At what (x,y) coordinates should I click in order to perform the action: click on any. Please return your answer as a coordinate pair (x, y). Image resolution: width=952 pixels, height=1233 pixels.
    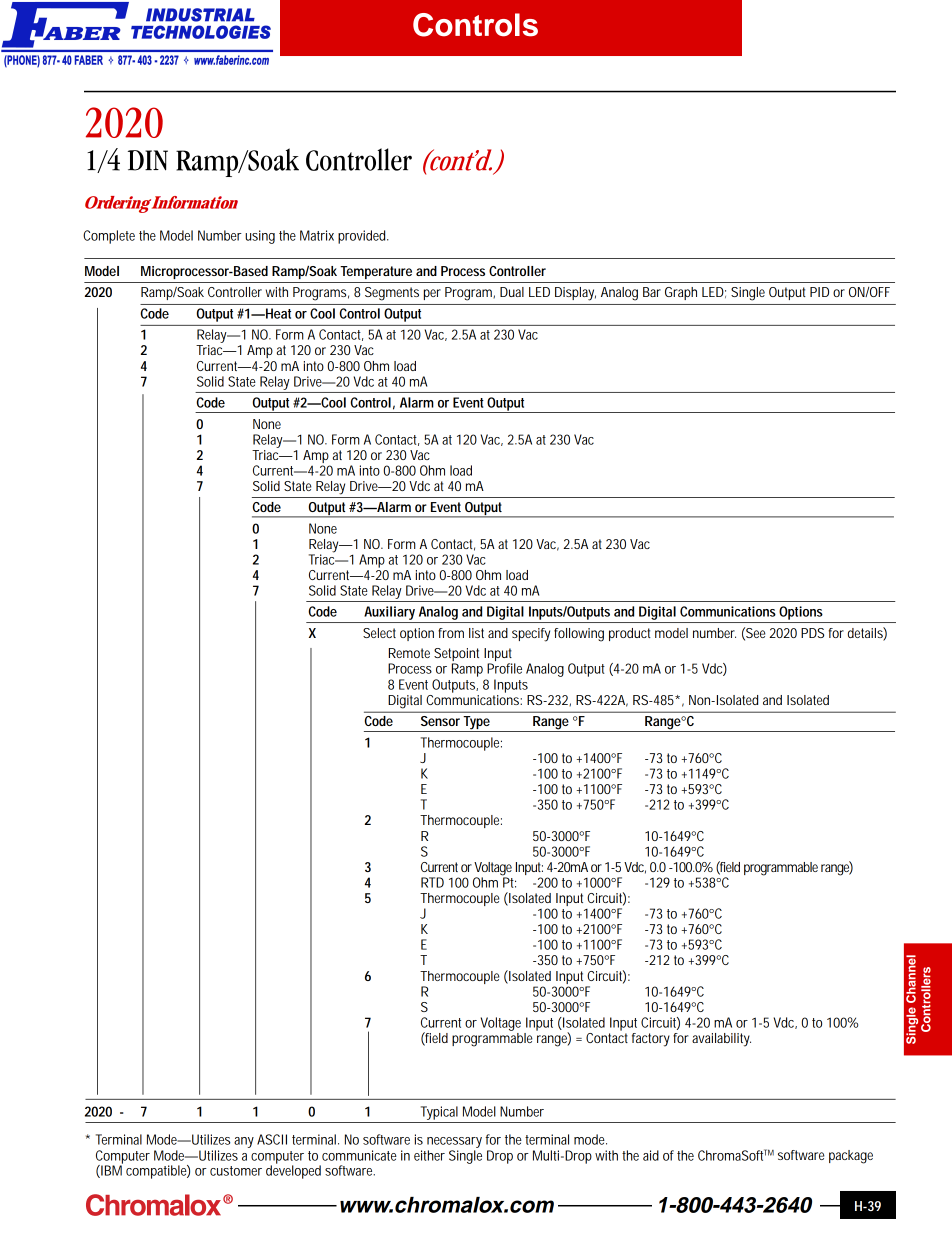
    Looking at the image, I should click on (244, 1142).
